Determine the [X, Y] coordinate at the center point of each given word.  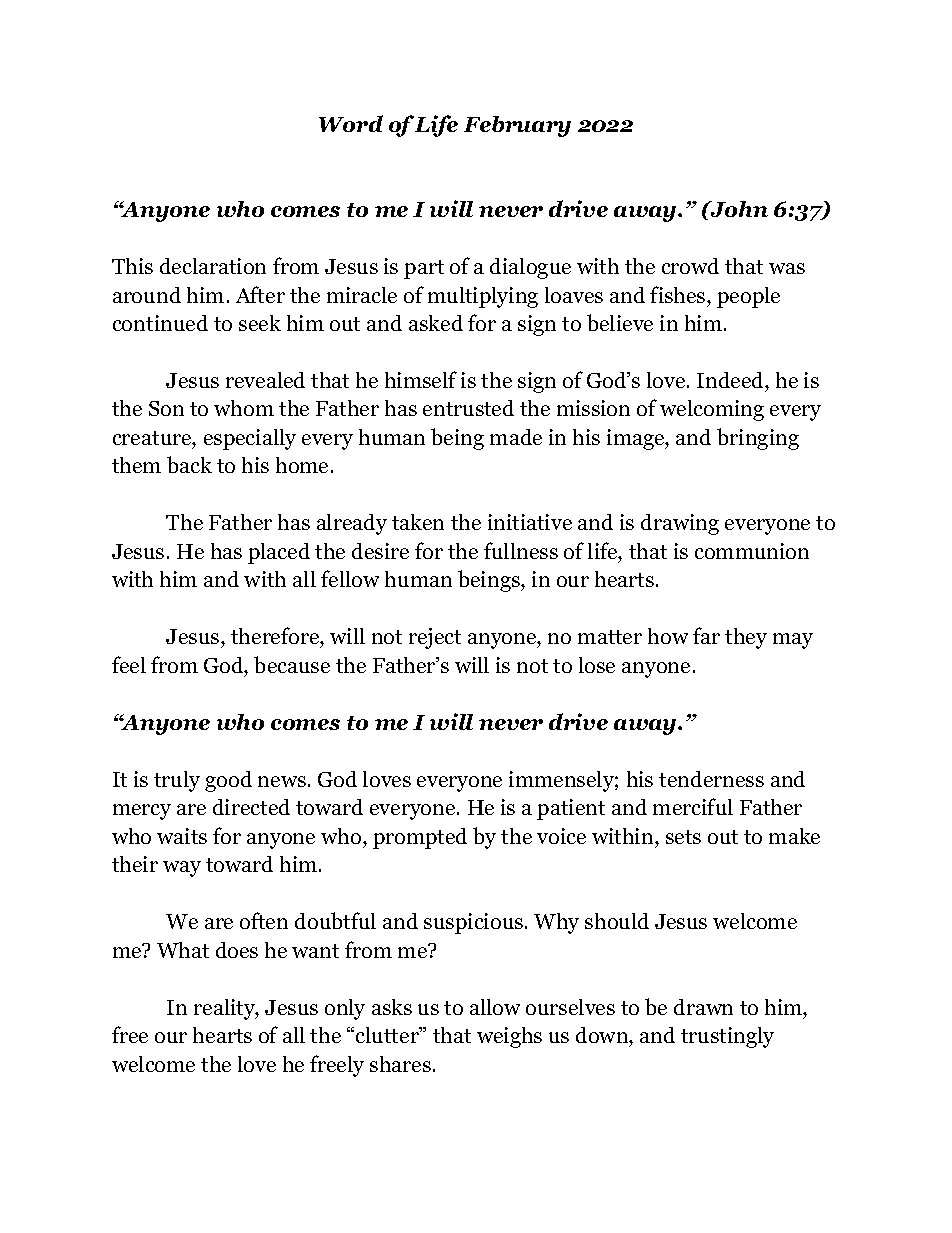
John [738, 209]
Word [351, 123]
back [189, 464]
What [183, 950]
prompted [420, 838]
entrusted [468, 408]
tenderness [711, 779]
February [517, 126]
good [228, 781]
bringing [758, 439]
